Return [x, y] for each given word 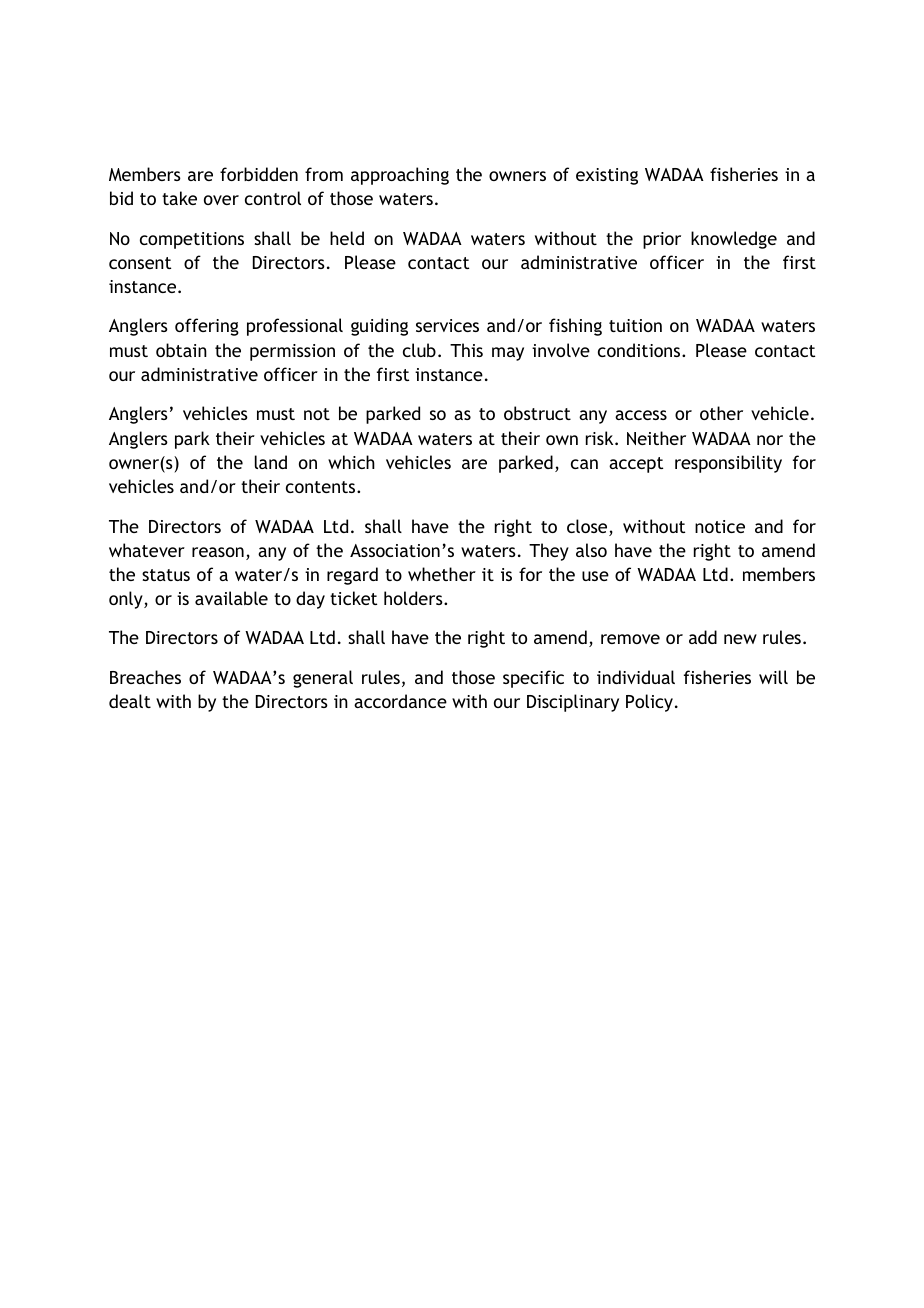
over [221, 200]
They [549, 552]
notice [720, 526]
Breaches [145, 677]
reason [218, 552]
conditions [640, 350]
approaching [400, 176]
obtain [181, 350]
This [466, 350]
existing [607, 176]
